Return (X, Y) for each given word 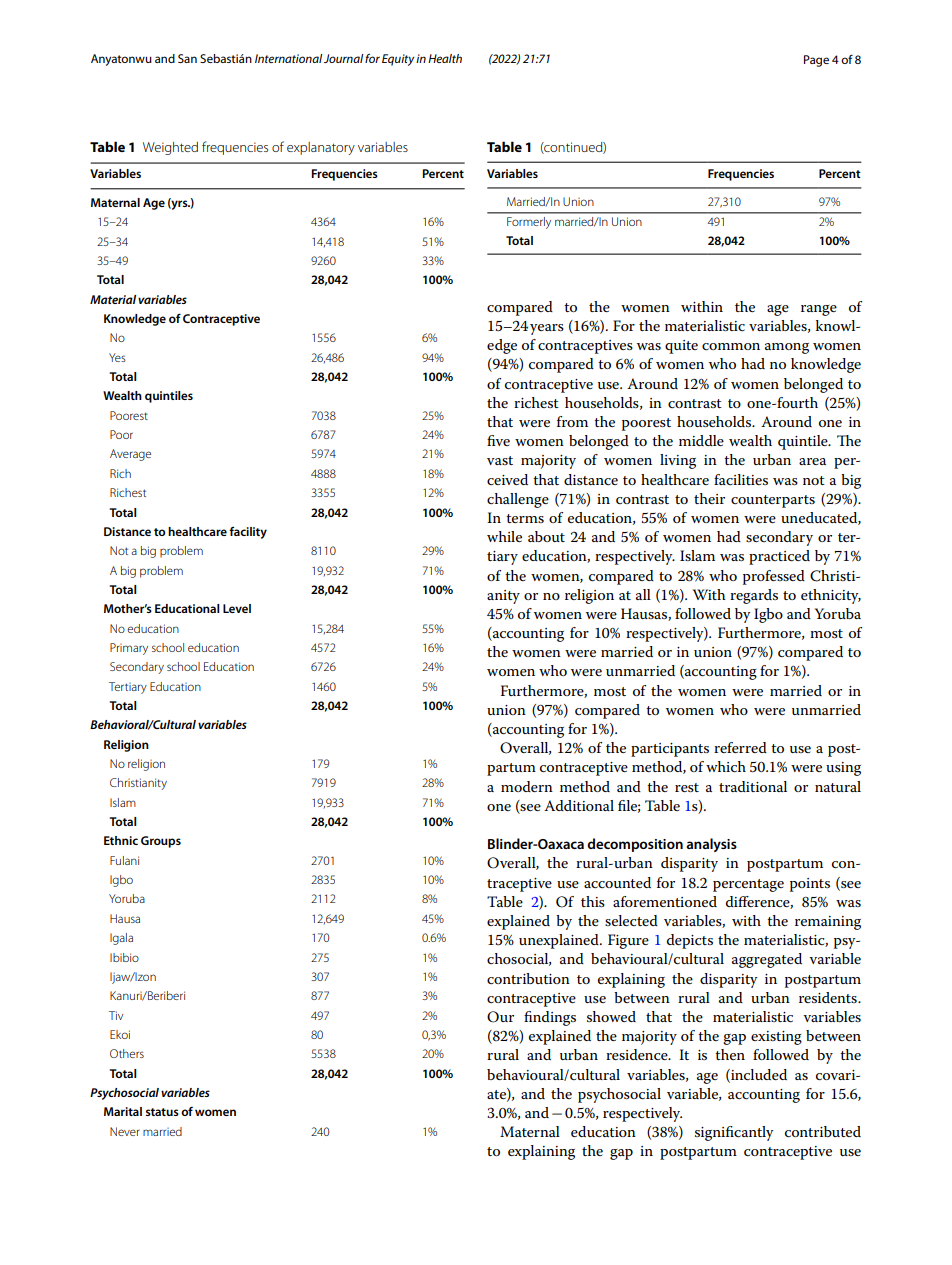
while (504, 536)
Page (816, 61)
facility (248, 533)
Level (237, 608)
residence (638, 1054)
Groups (161, 842)
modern (527, 786)
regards (754, 596)
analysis (711, 845)
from (572, 421)
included (758, 1075)
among (787, 348)
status (162, 1112)
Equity (398, 60)
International (288, 58)
